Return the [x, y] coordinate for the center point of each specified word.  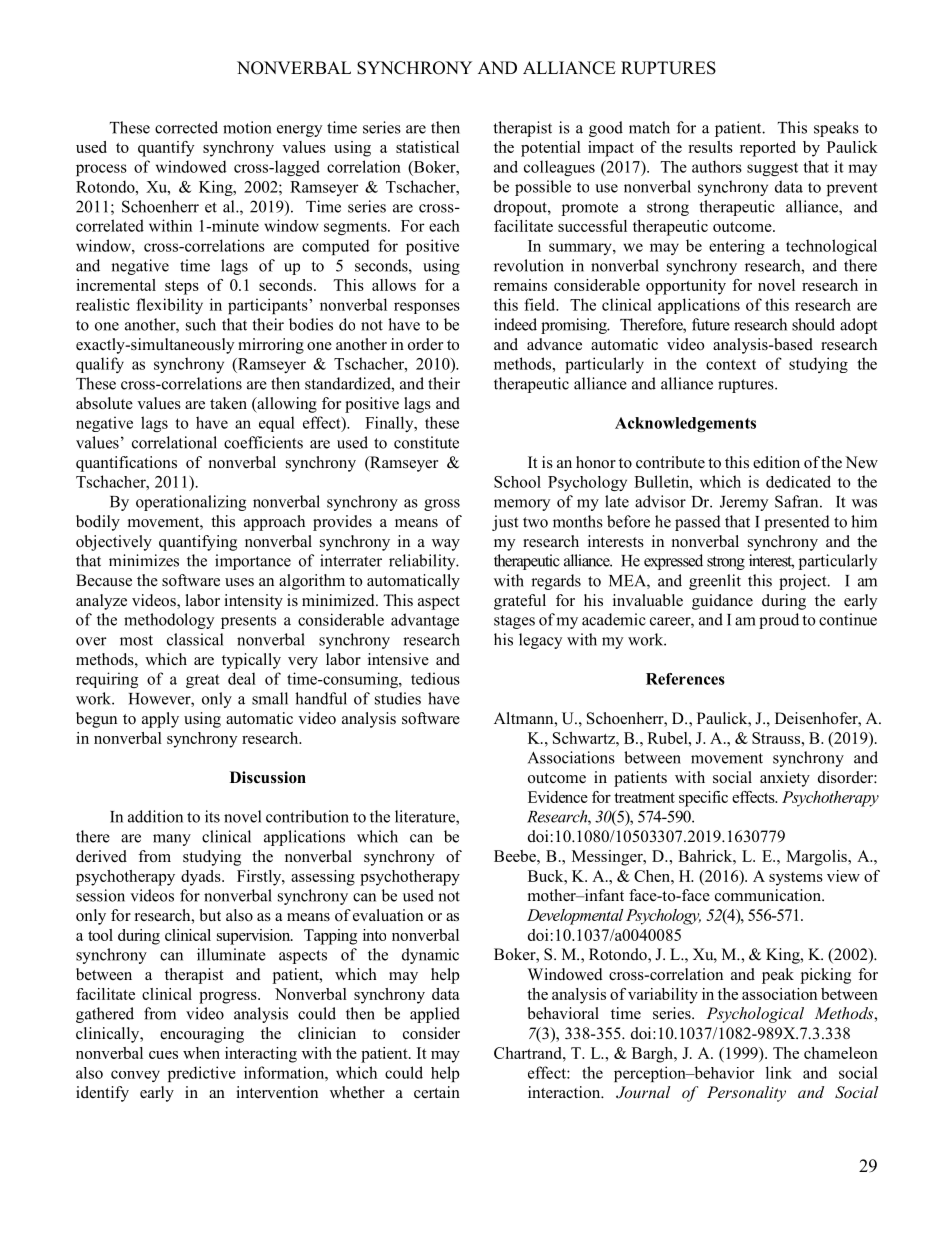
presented [797, 523]
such [201, 324]
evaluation [388, 915]
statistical [427, 147]
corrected [186, 127]
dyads [202, 878]
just [505, 523]
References [685, 679]
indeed [515, 324]
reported [768, 149]
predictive [202, 1074]
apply [160, 720]
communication [769, 895]
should [813, 324]
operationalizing [191, 503]
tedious [435, 678]
